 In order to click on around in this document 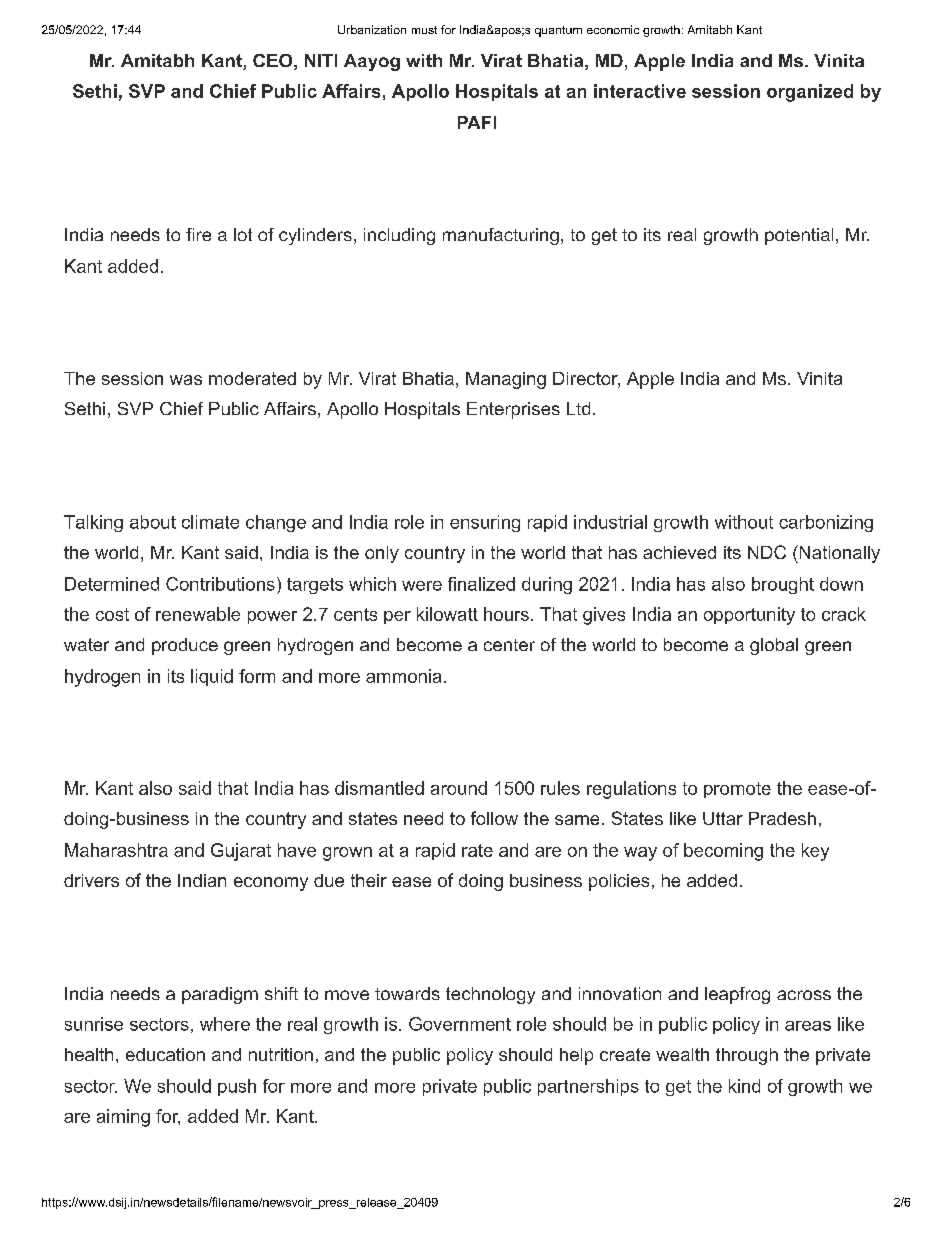, I will do `click(459, 788)`.
